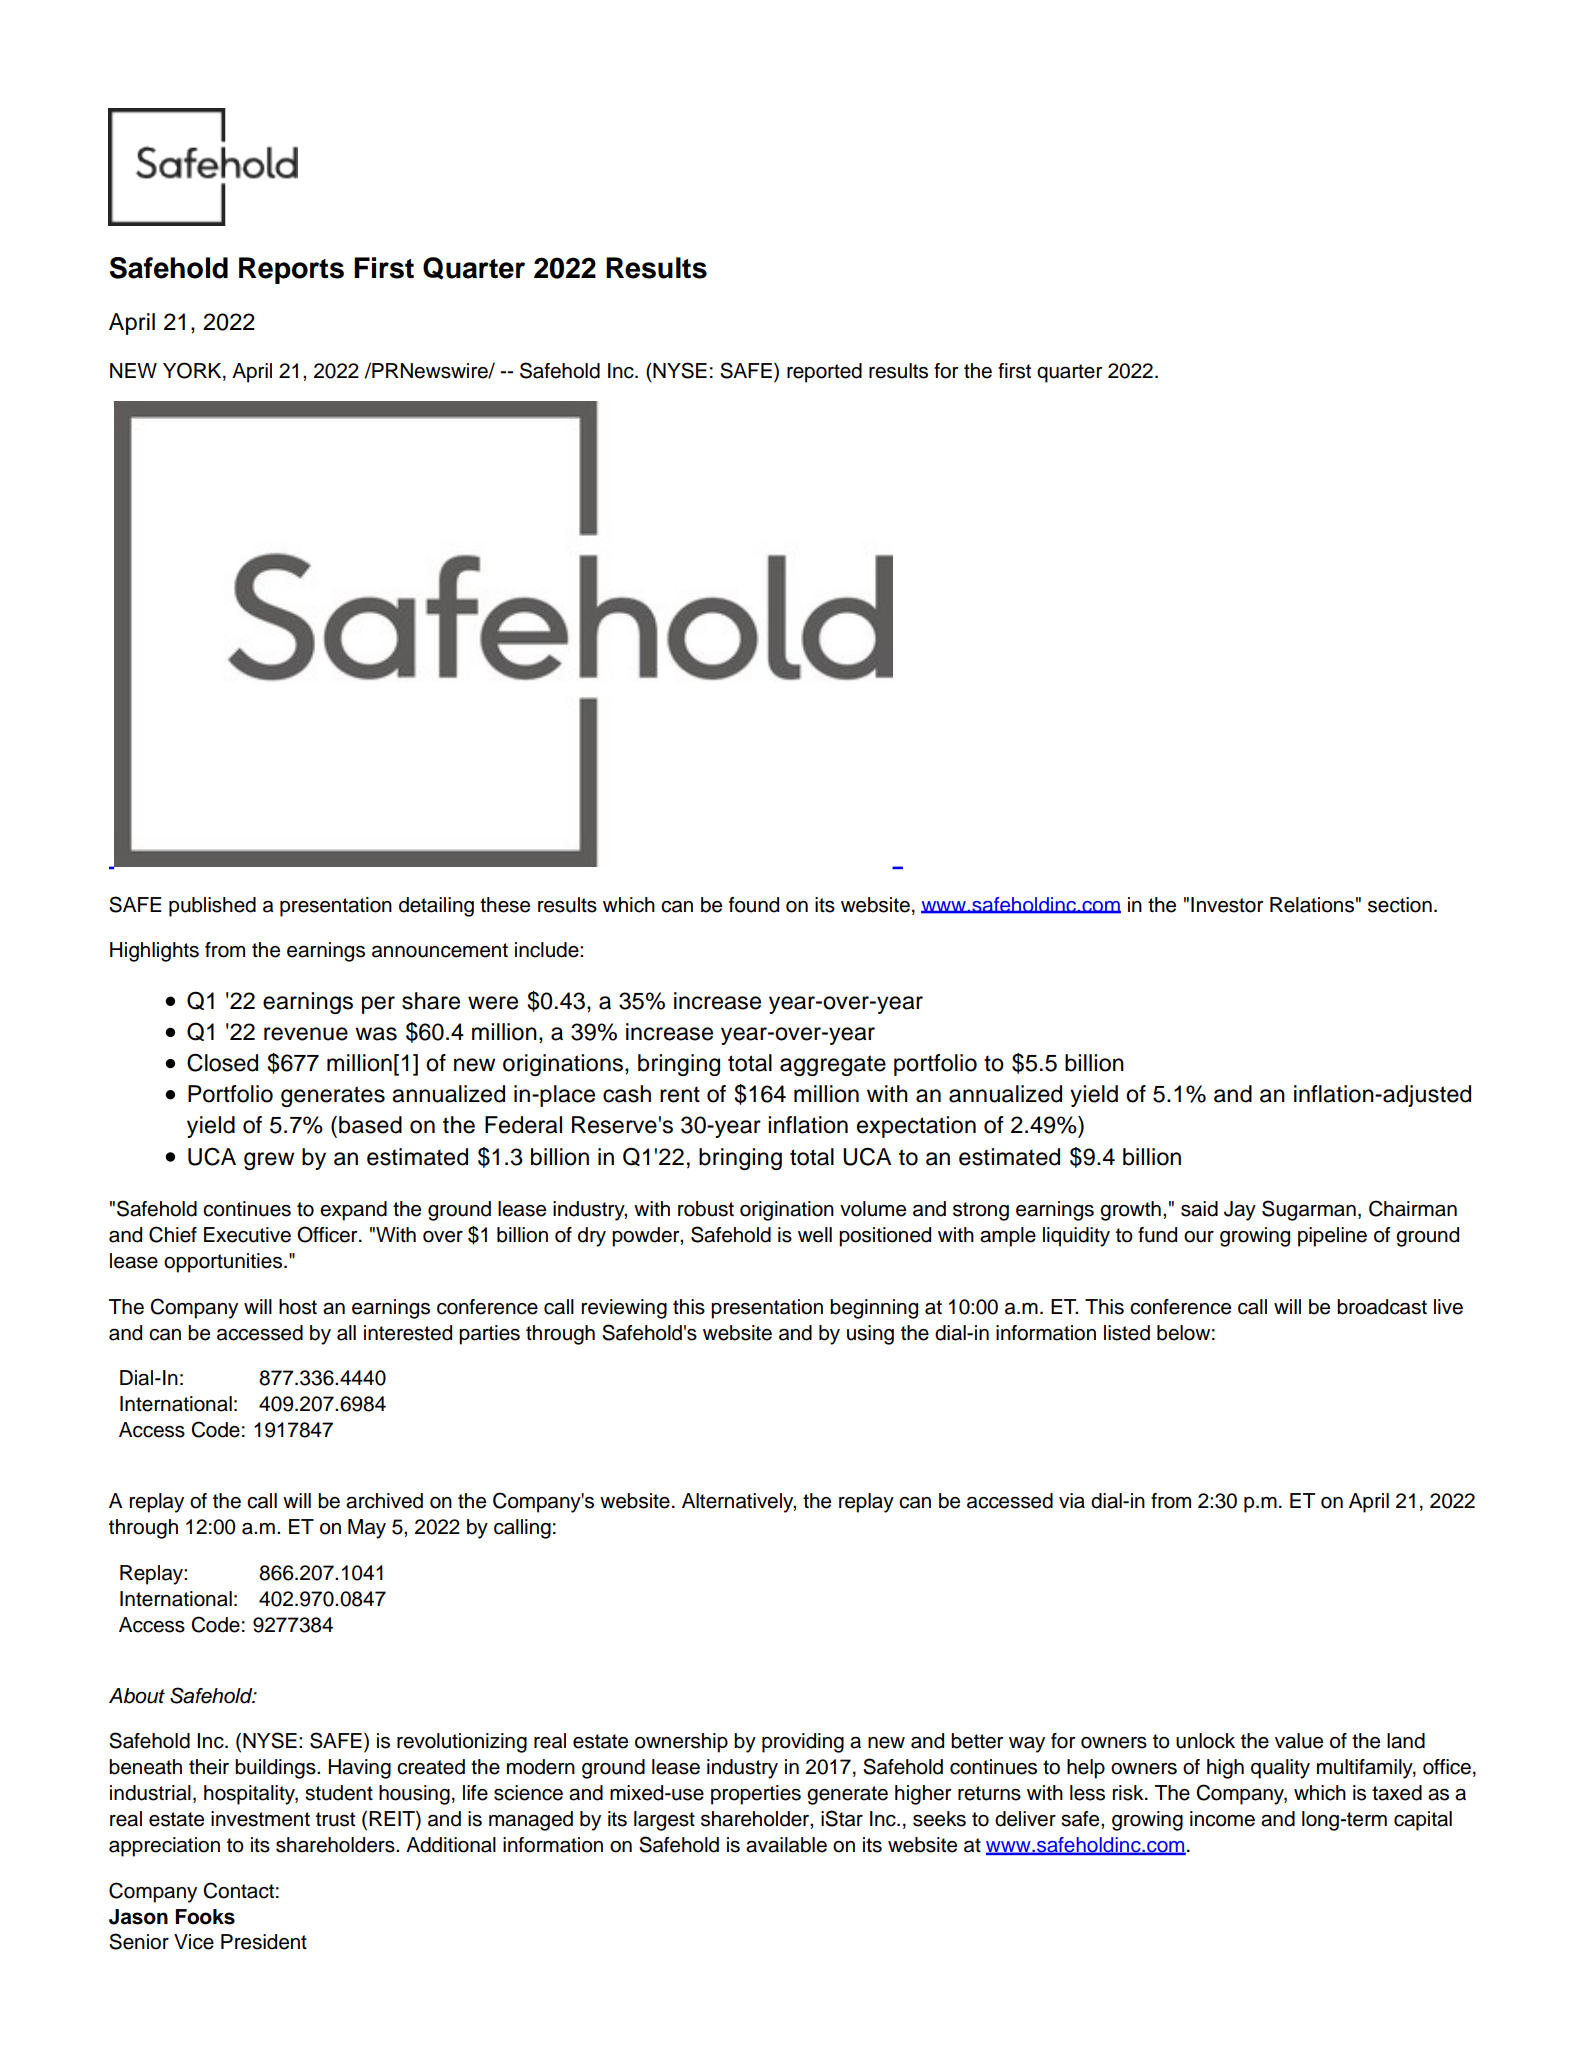  I want to click on via, so click(1072, 1501).
